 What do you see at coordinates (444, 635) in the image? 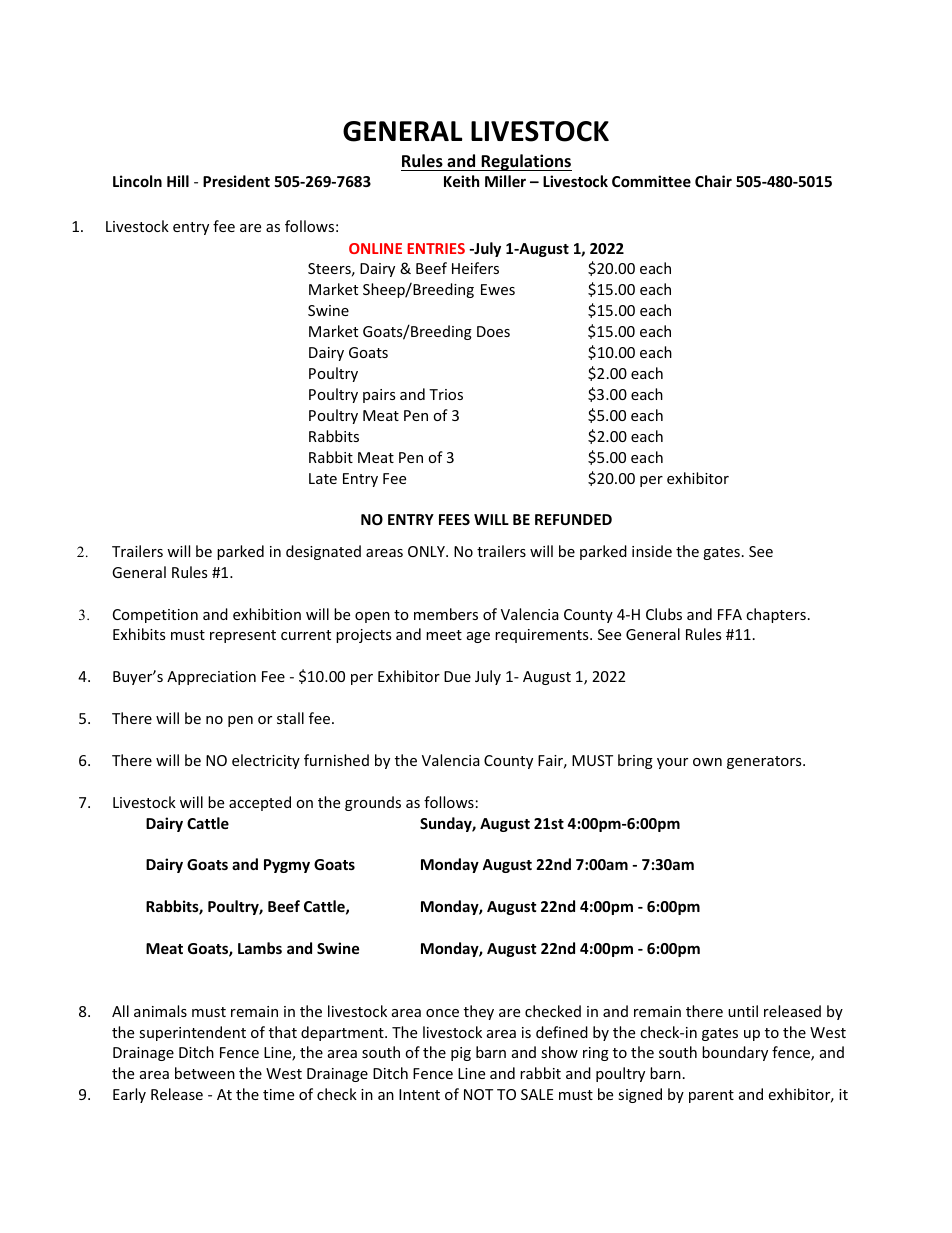
I see `meet` at bounding box center [444, 635].
